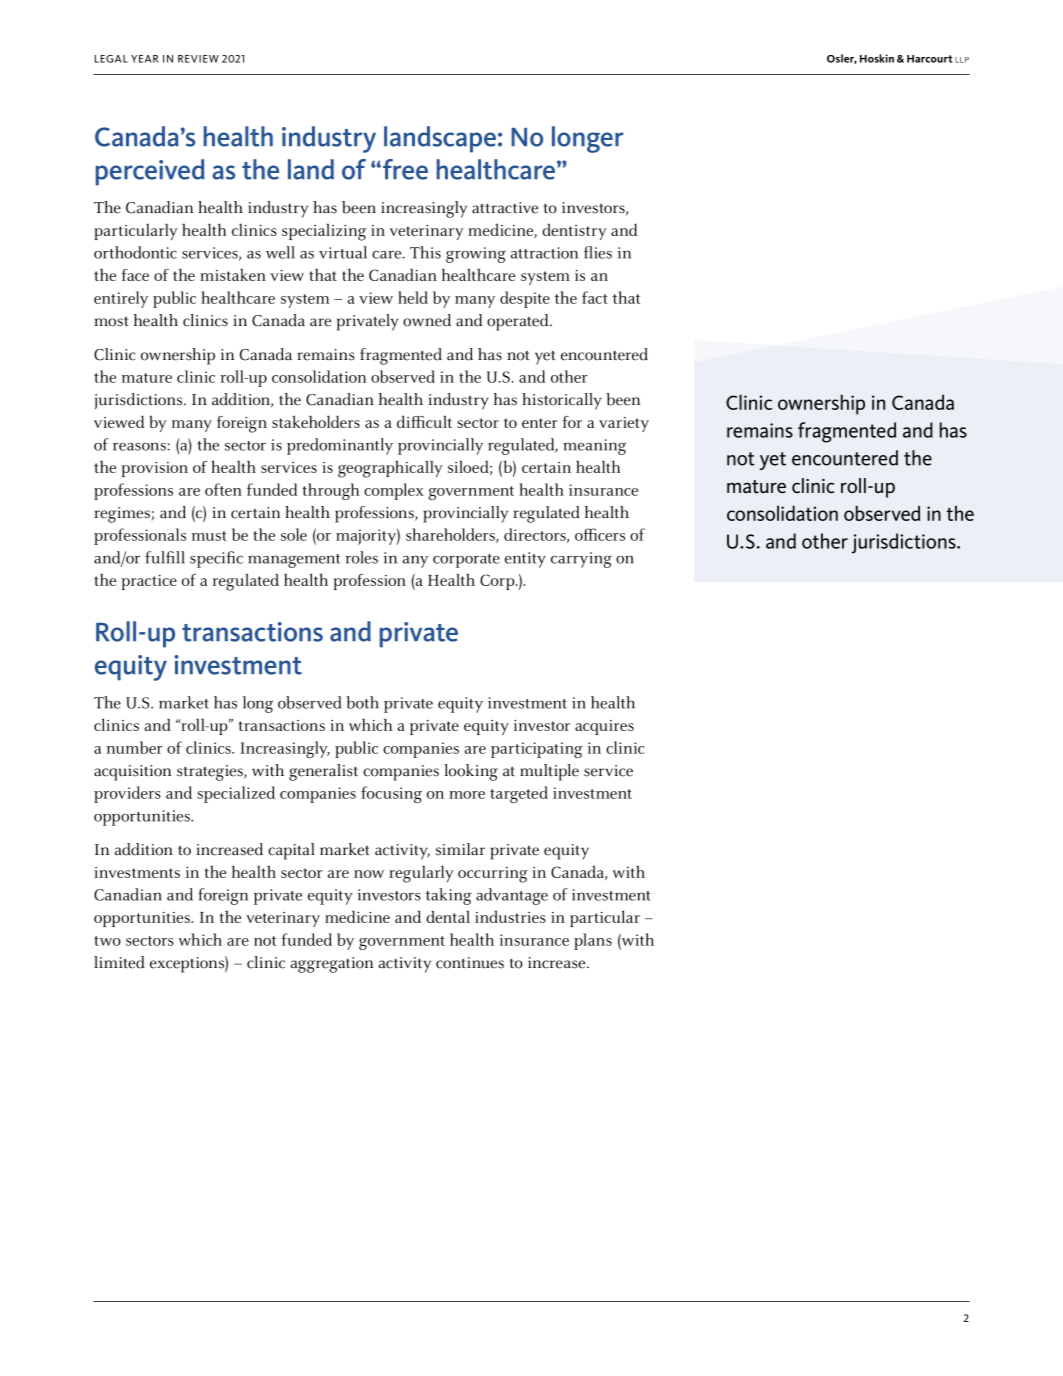 The image size is (1063, 1376). Describe the element at coordinates (929, 59) in the screenshot. I see `Harcourt` at that location.
